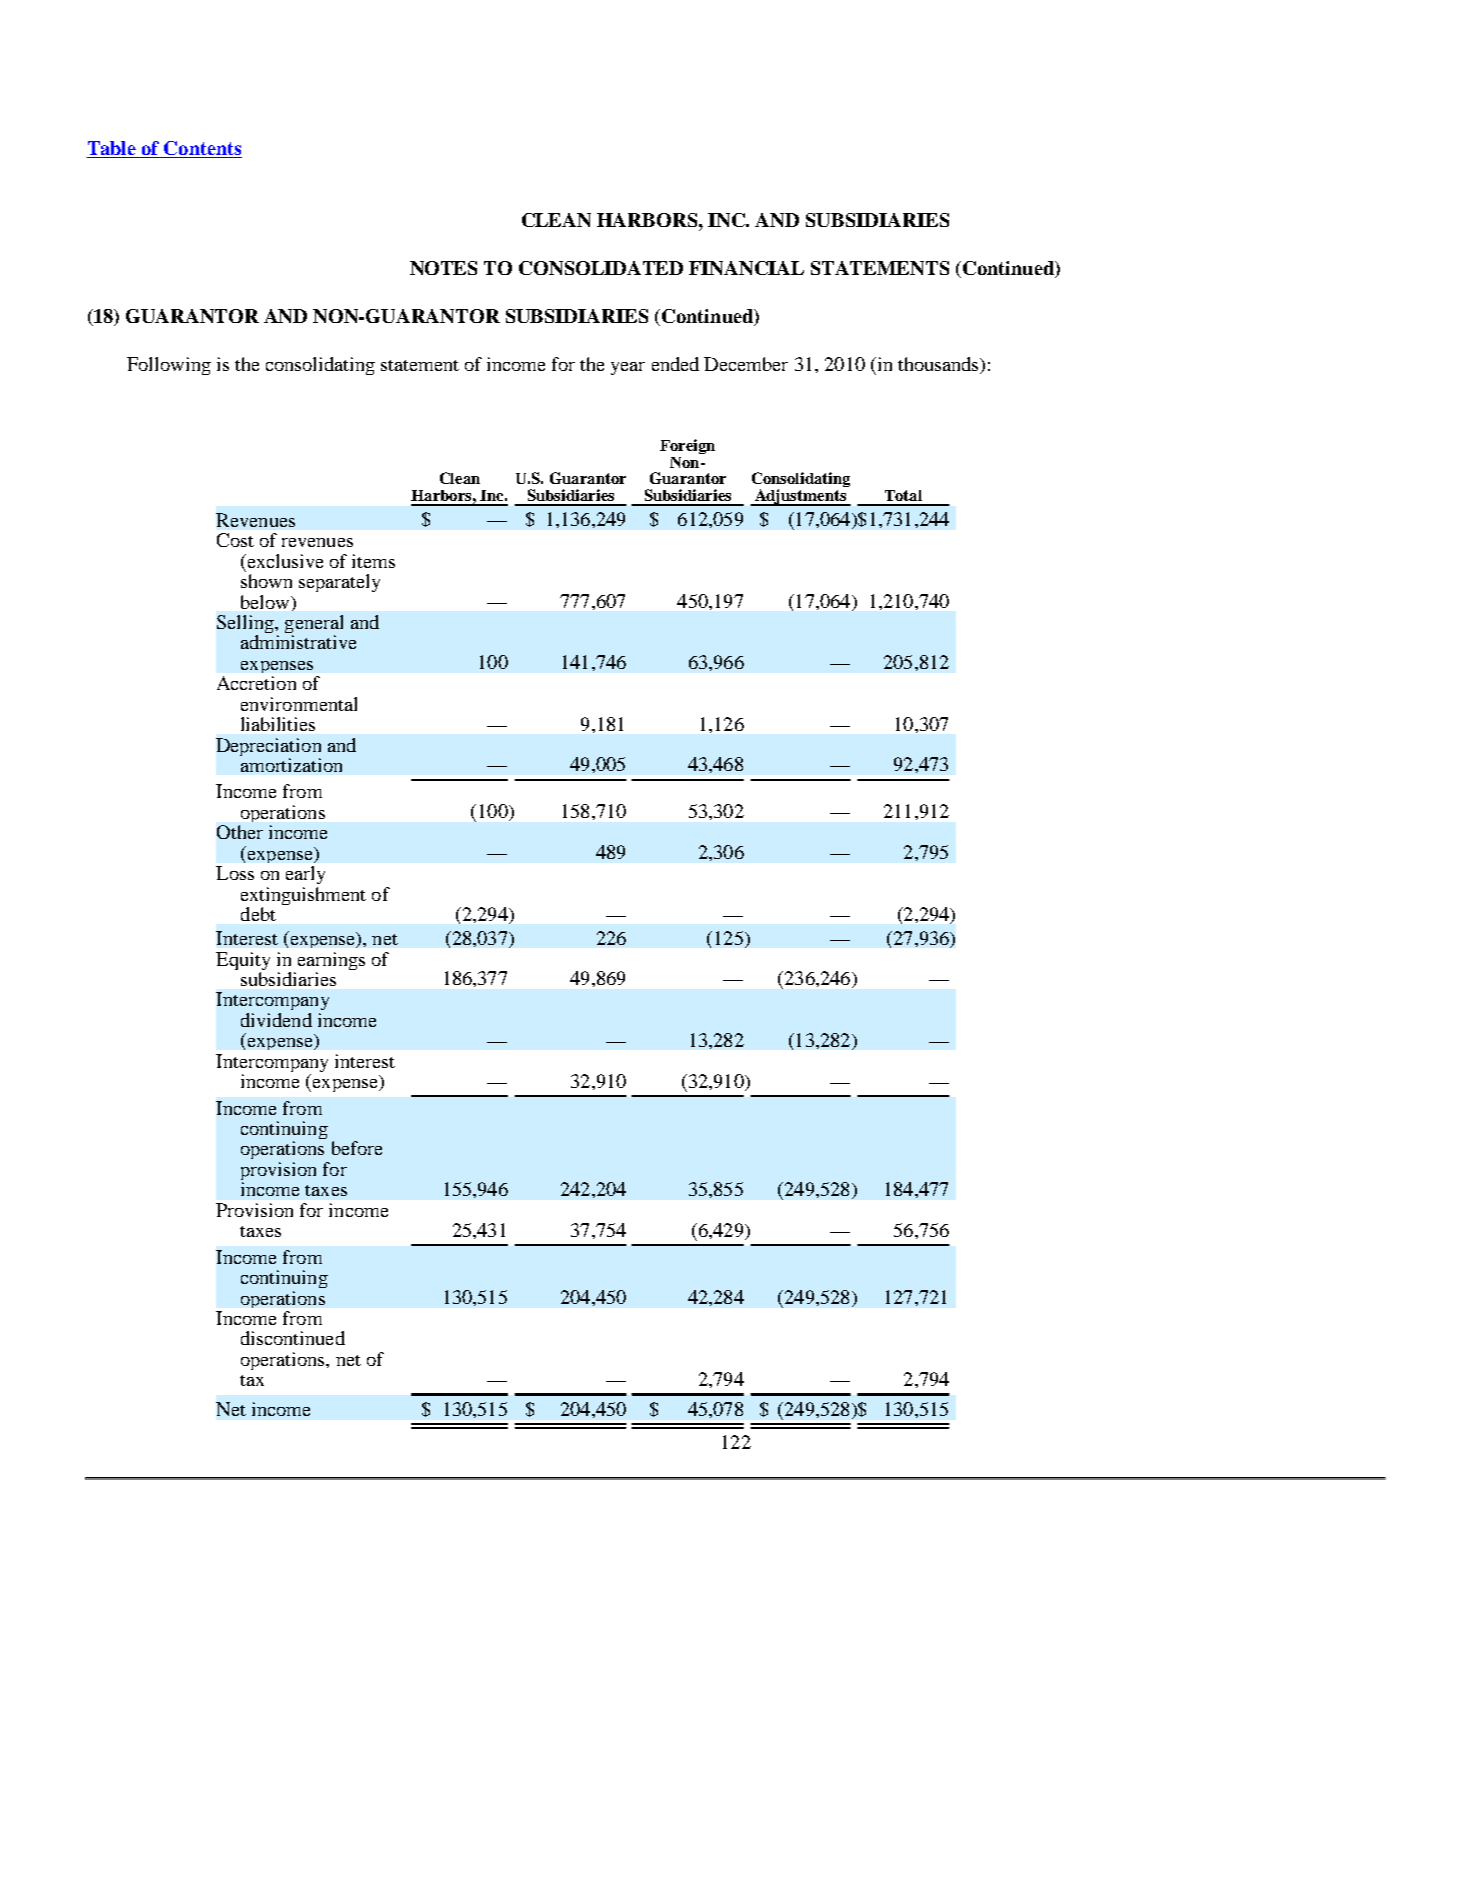 The width and height of the document is (1471, 1904). I want to click on before, so click(357, 1148).
